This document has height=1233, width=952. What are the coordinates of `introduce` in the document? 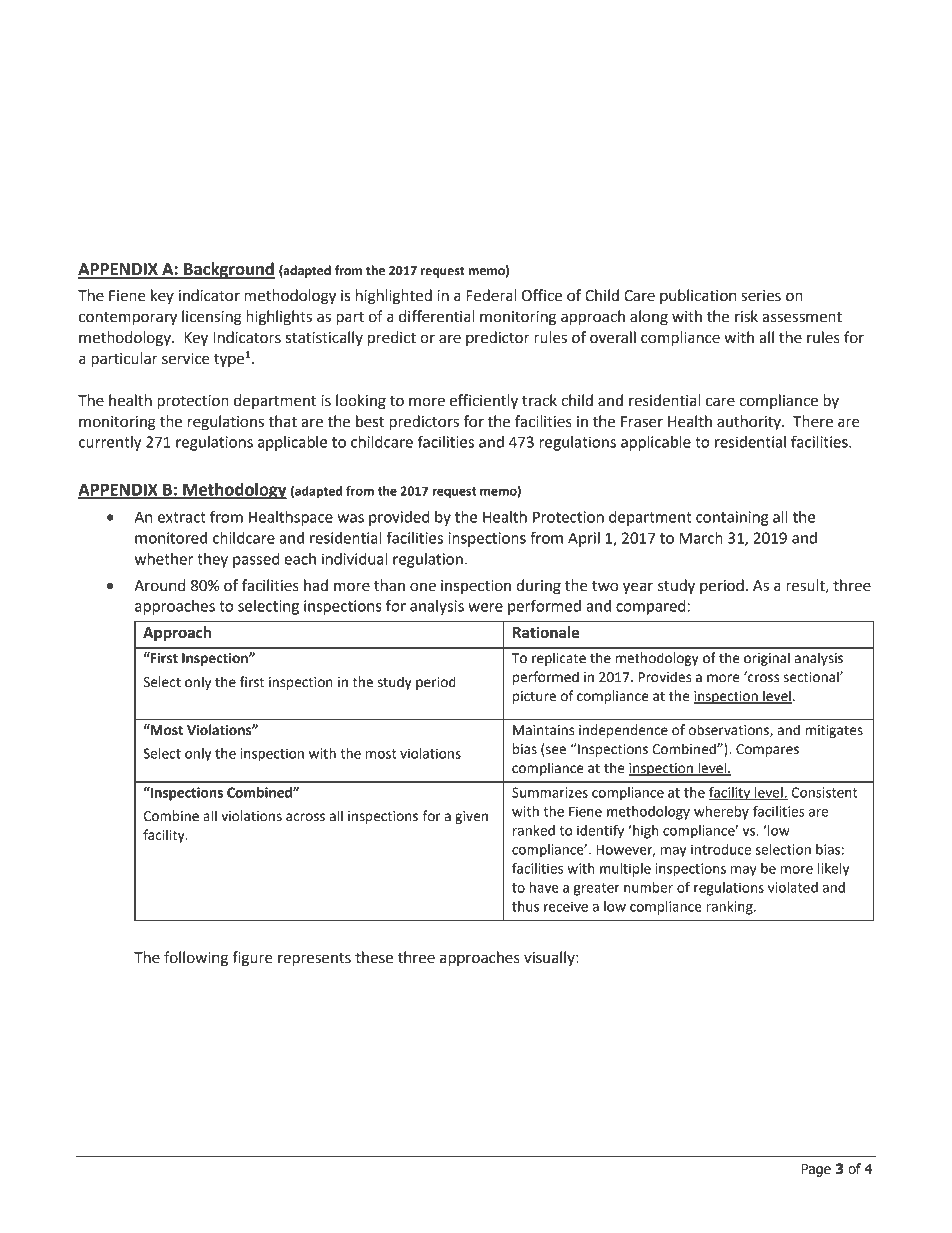 It's located at (721, 849).
